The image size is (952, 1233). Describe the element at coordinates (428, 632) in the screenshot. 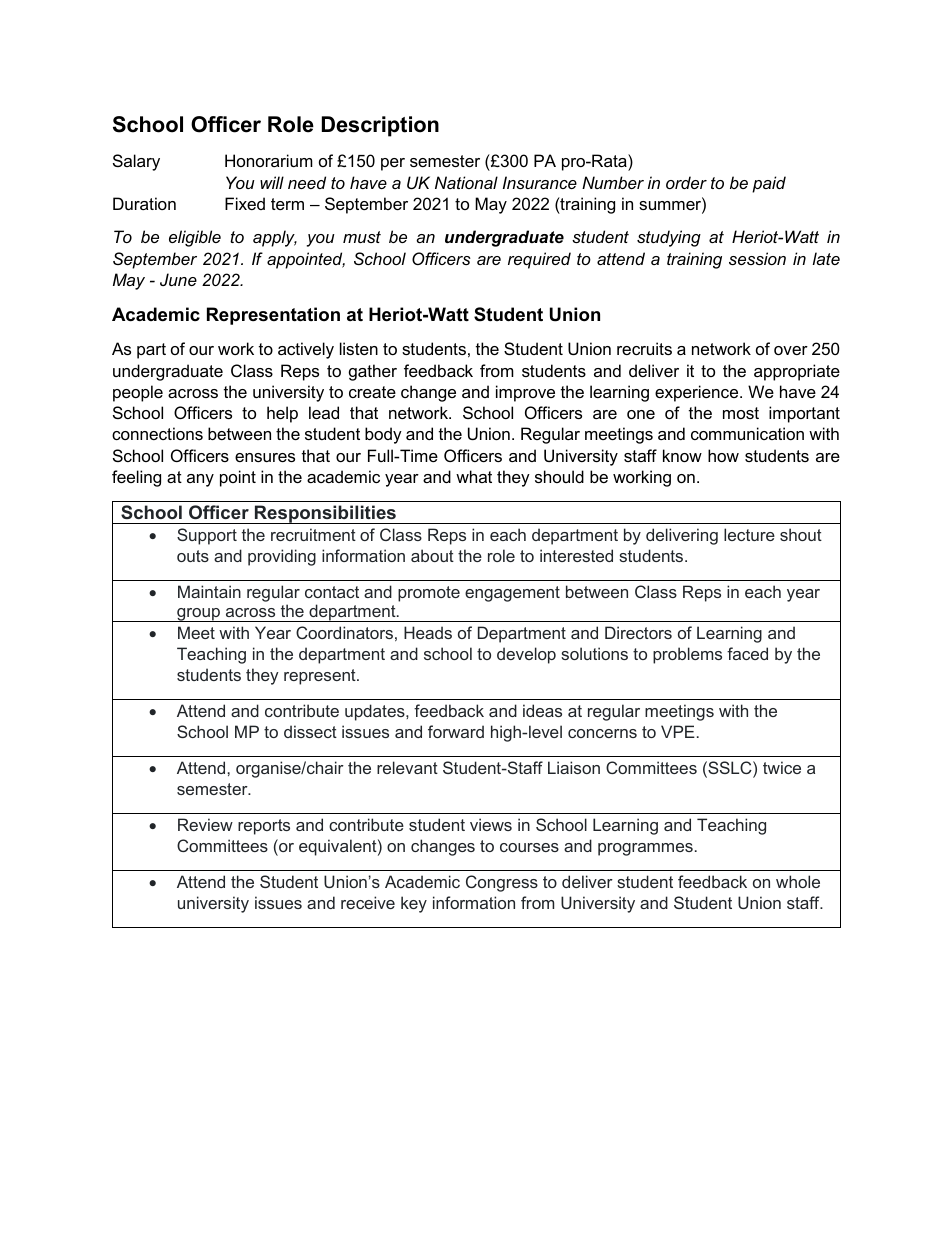

I see `Heads` at that location.
